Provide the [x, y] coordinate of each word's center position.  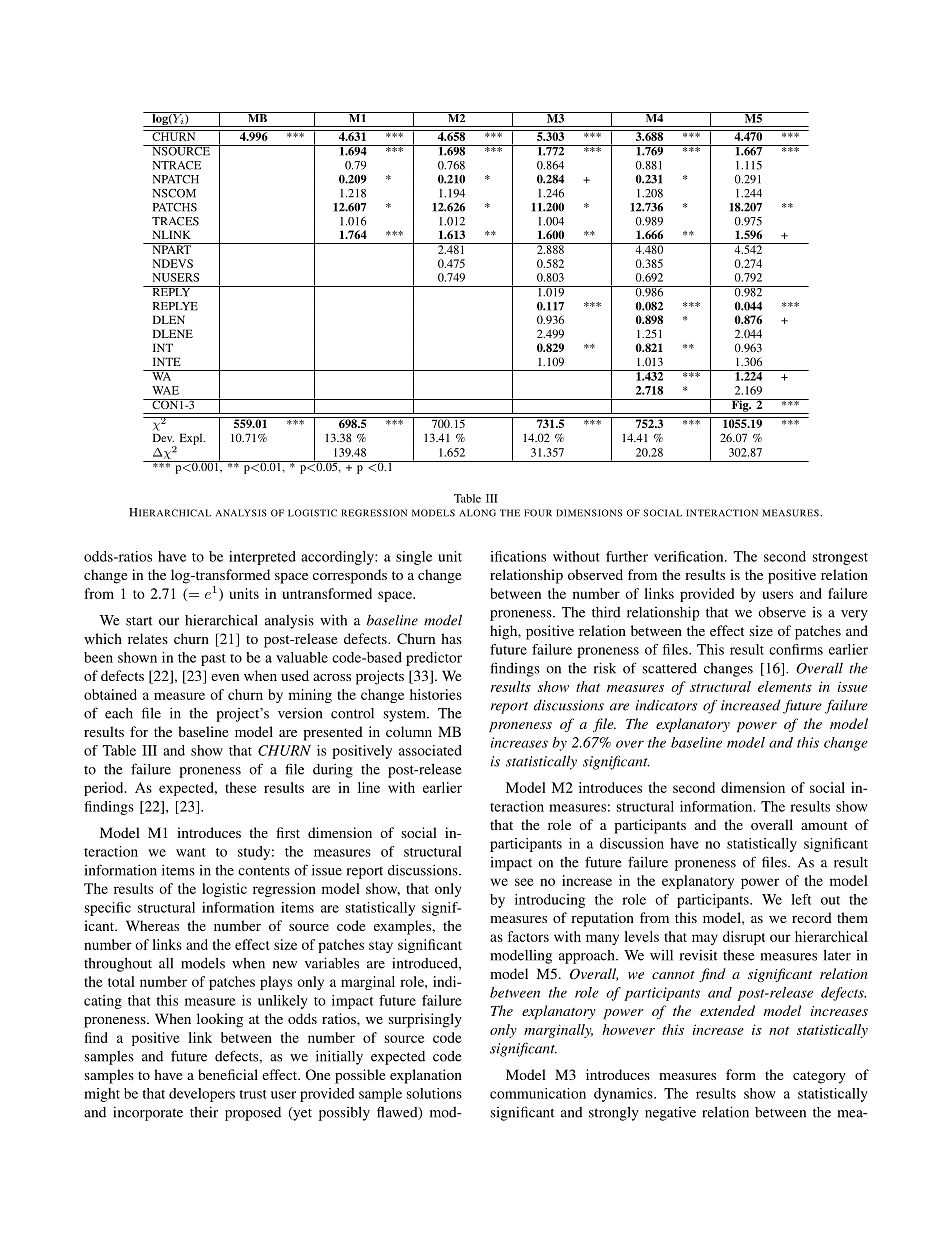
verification [690, 556]
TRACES [175, 221]
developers [202, 1095]
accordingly [338, 558]
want [191, 852]
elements [785, 686]
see [524, 882]
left [801, 899]
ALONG [477, 513]
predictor [434, 659]
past [213, 660]
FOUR [538, 513]
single [414, 558]
